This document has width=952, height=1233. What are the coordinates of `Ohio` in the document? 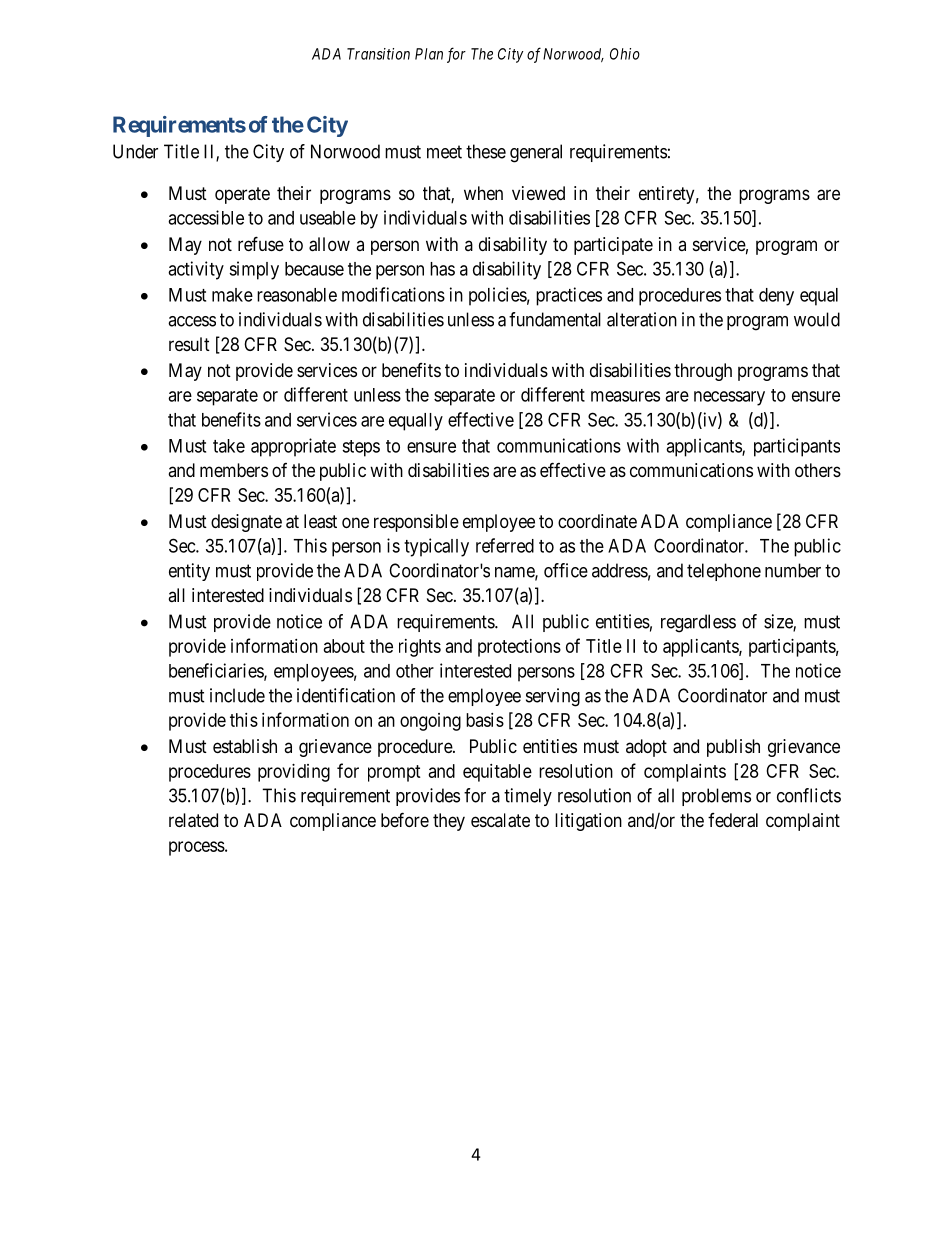 It's located at (625, 54).
